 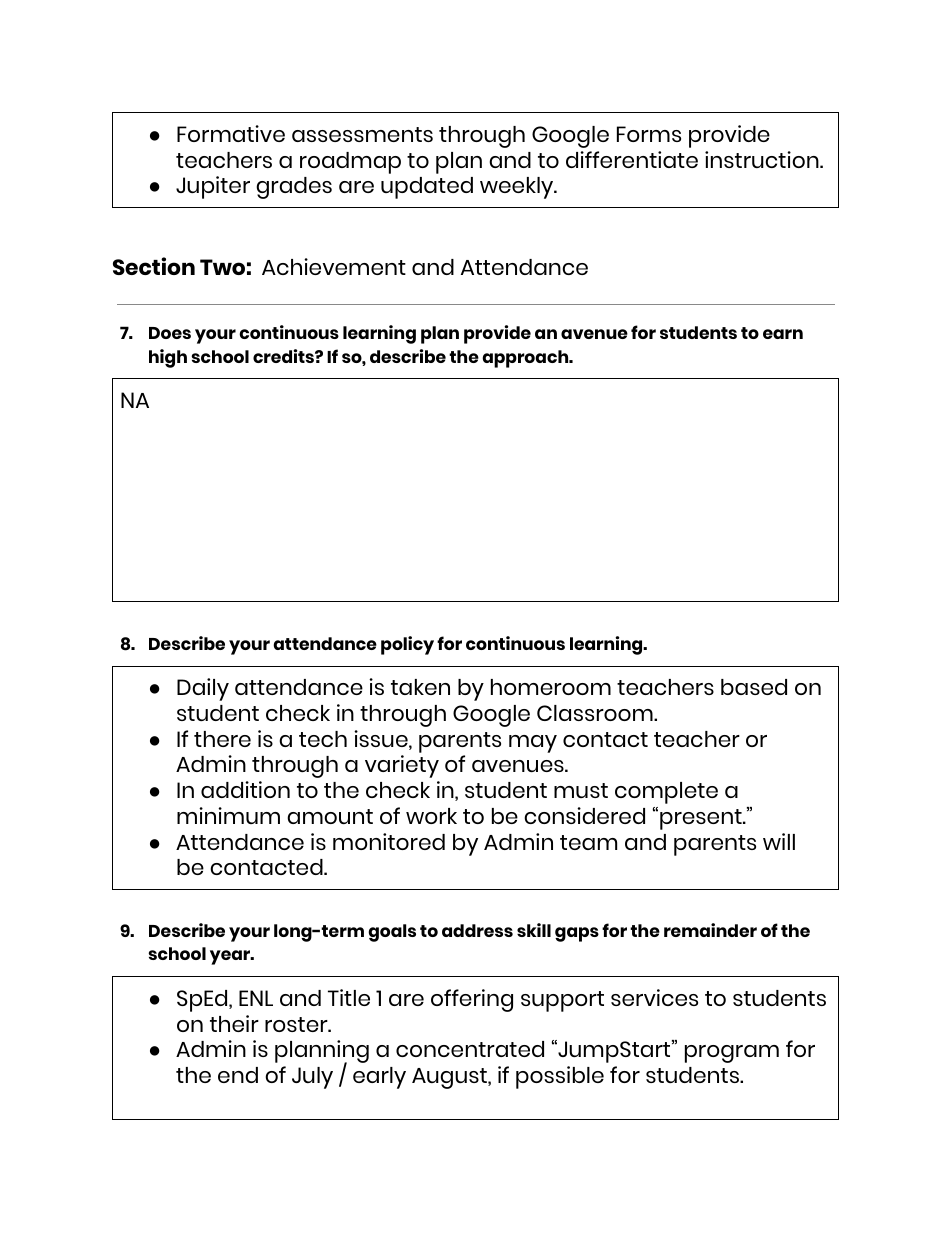 What do you see at coordinates (228, 815) in the document?
I see `minimum` at bounding box center [228, 815].
